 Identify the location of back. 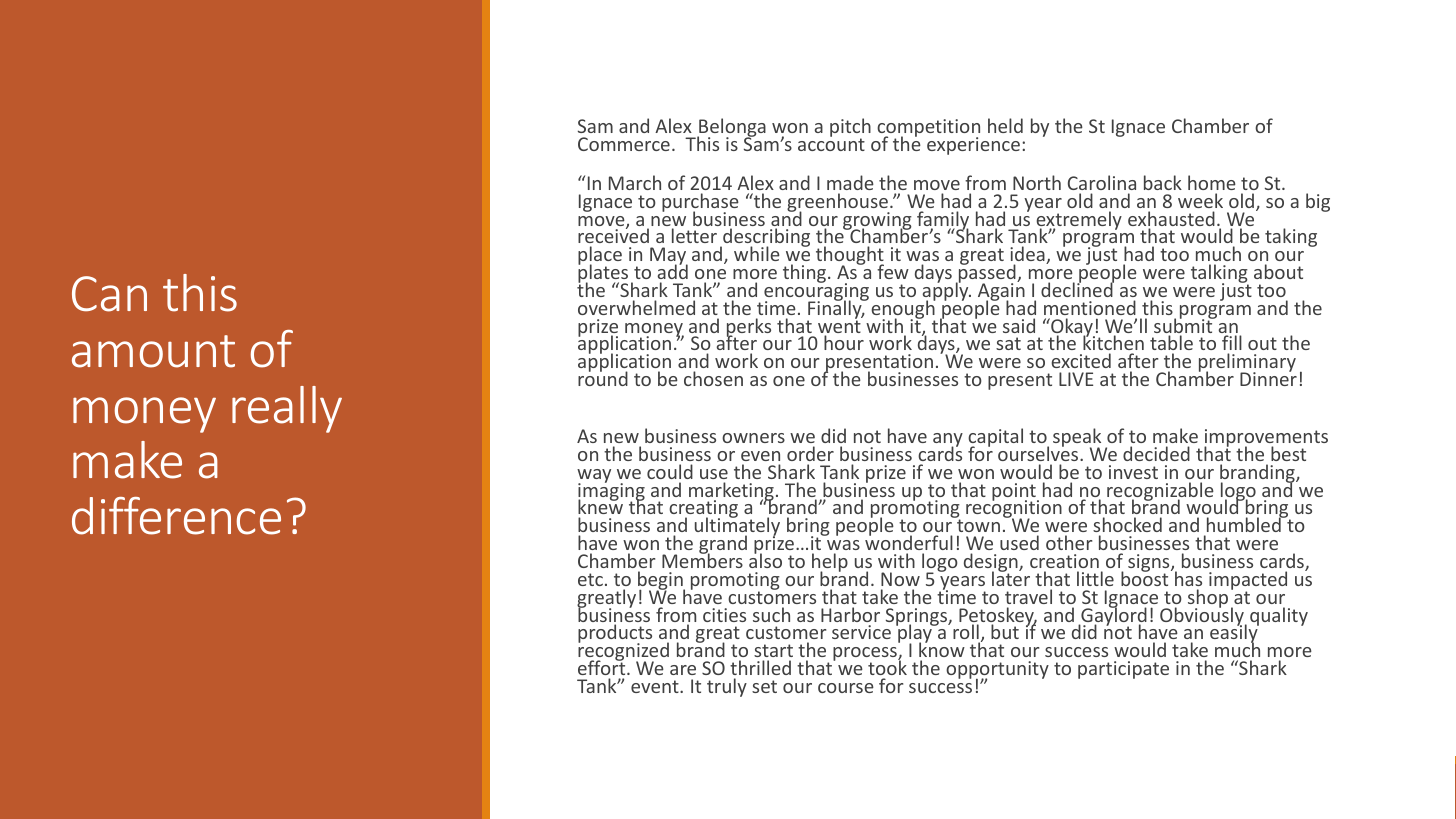
(1163, 182).
